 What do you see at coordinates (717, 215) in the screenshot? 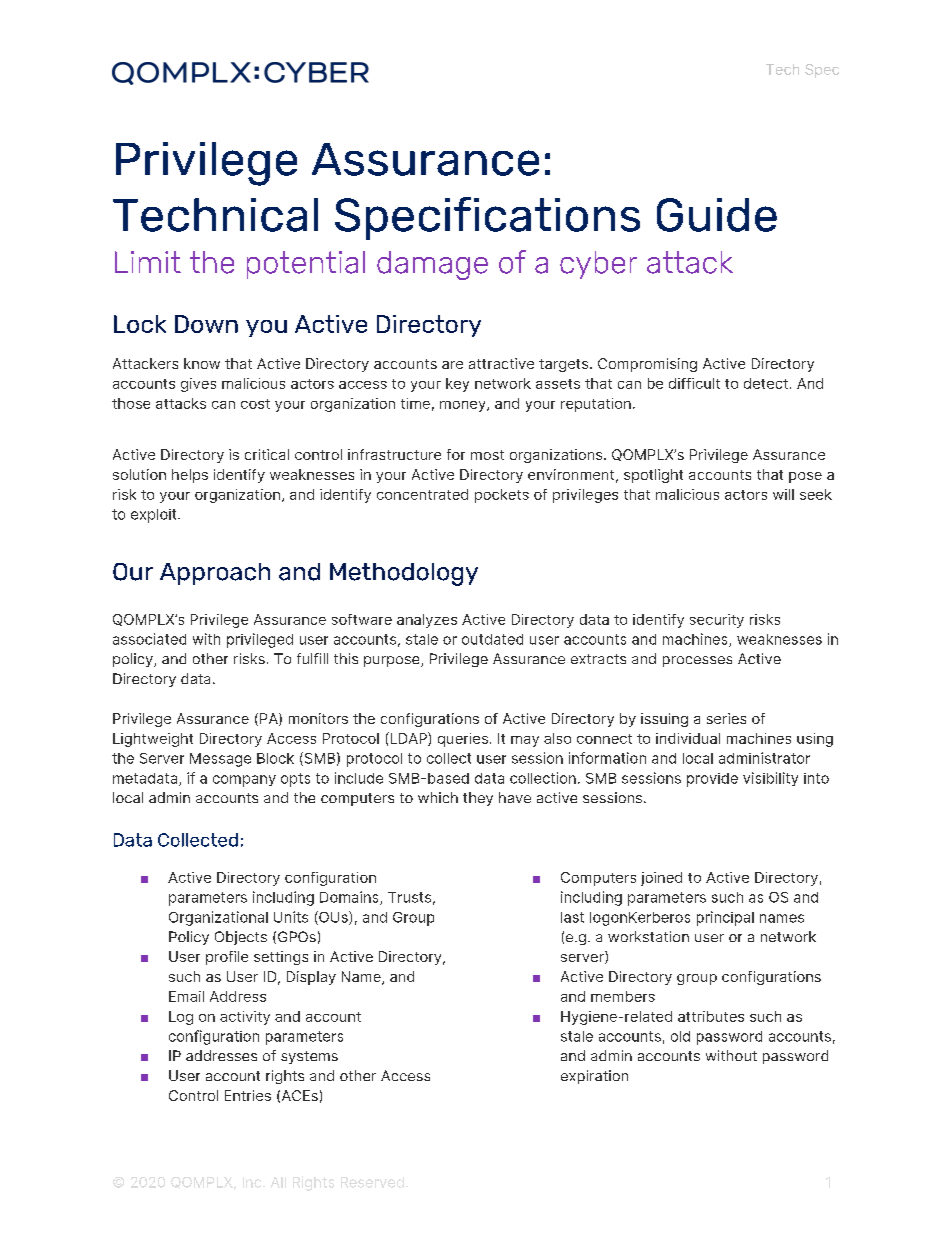
I see `Guide` at bounding box center [717, 215].
